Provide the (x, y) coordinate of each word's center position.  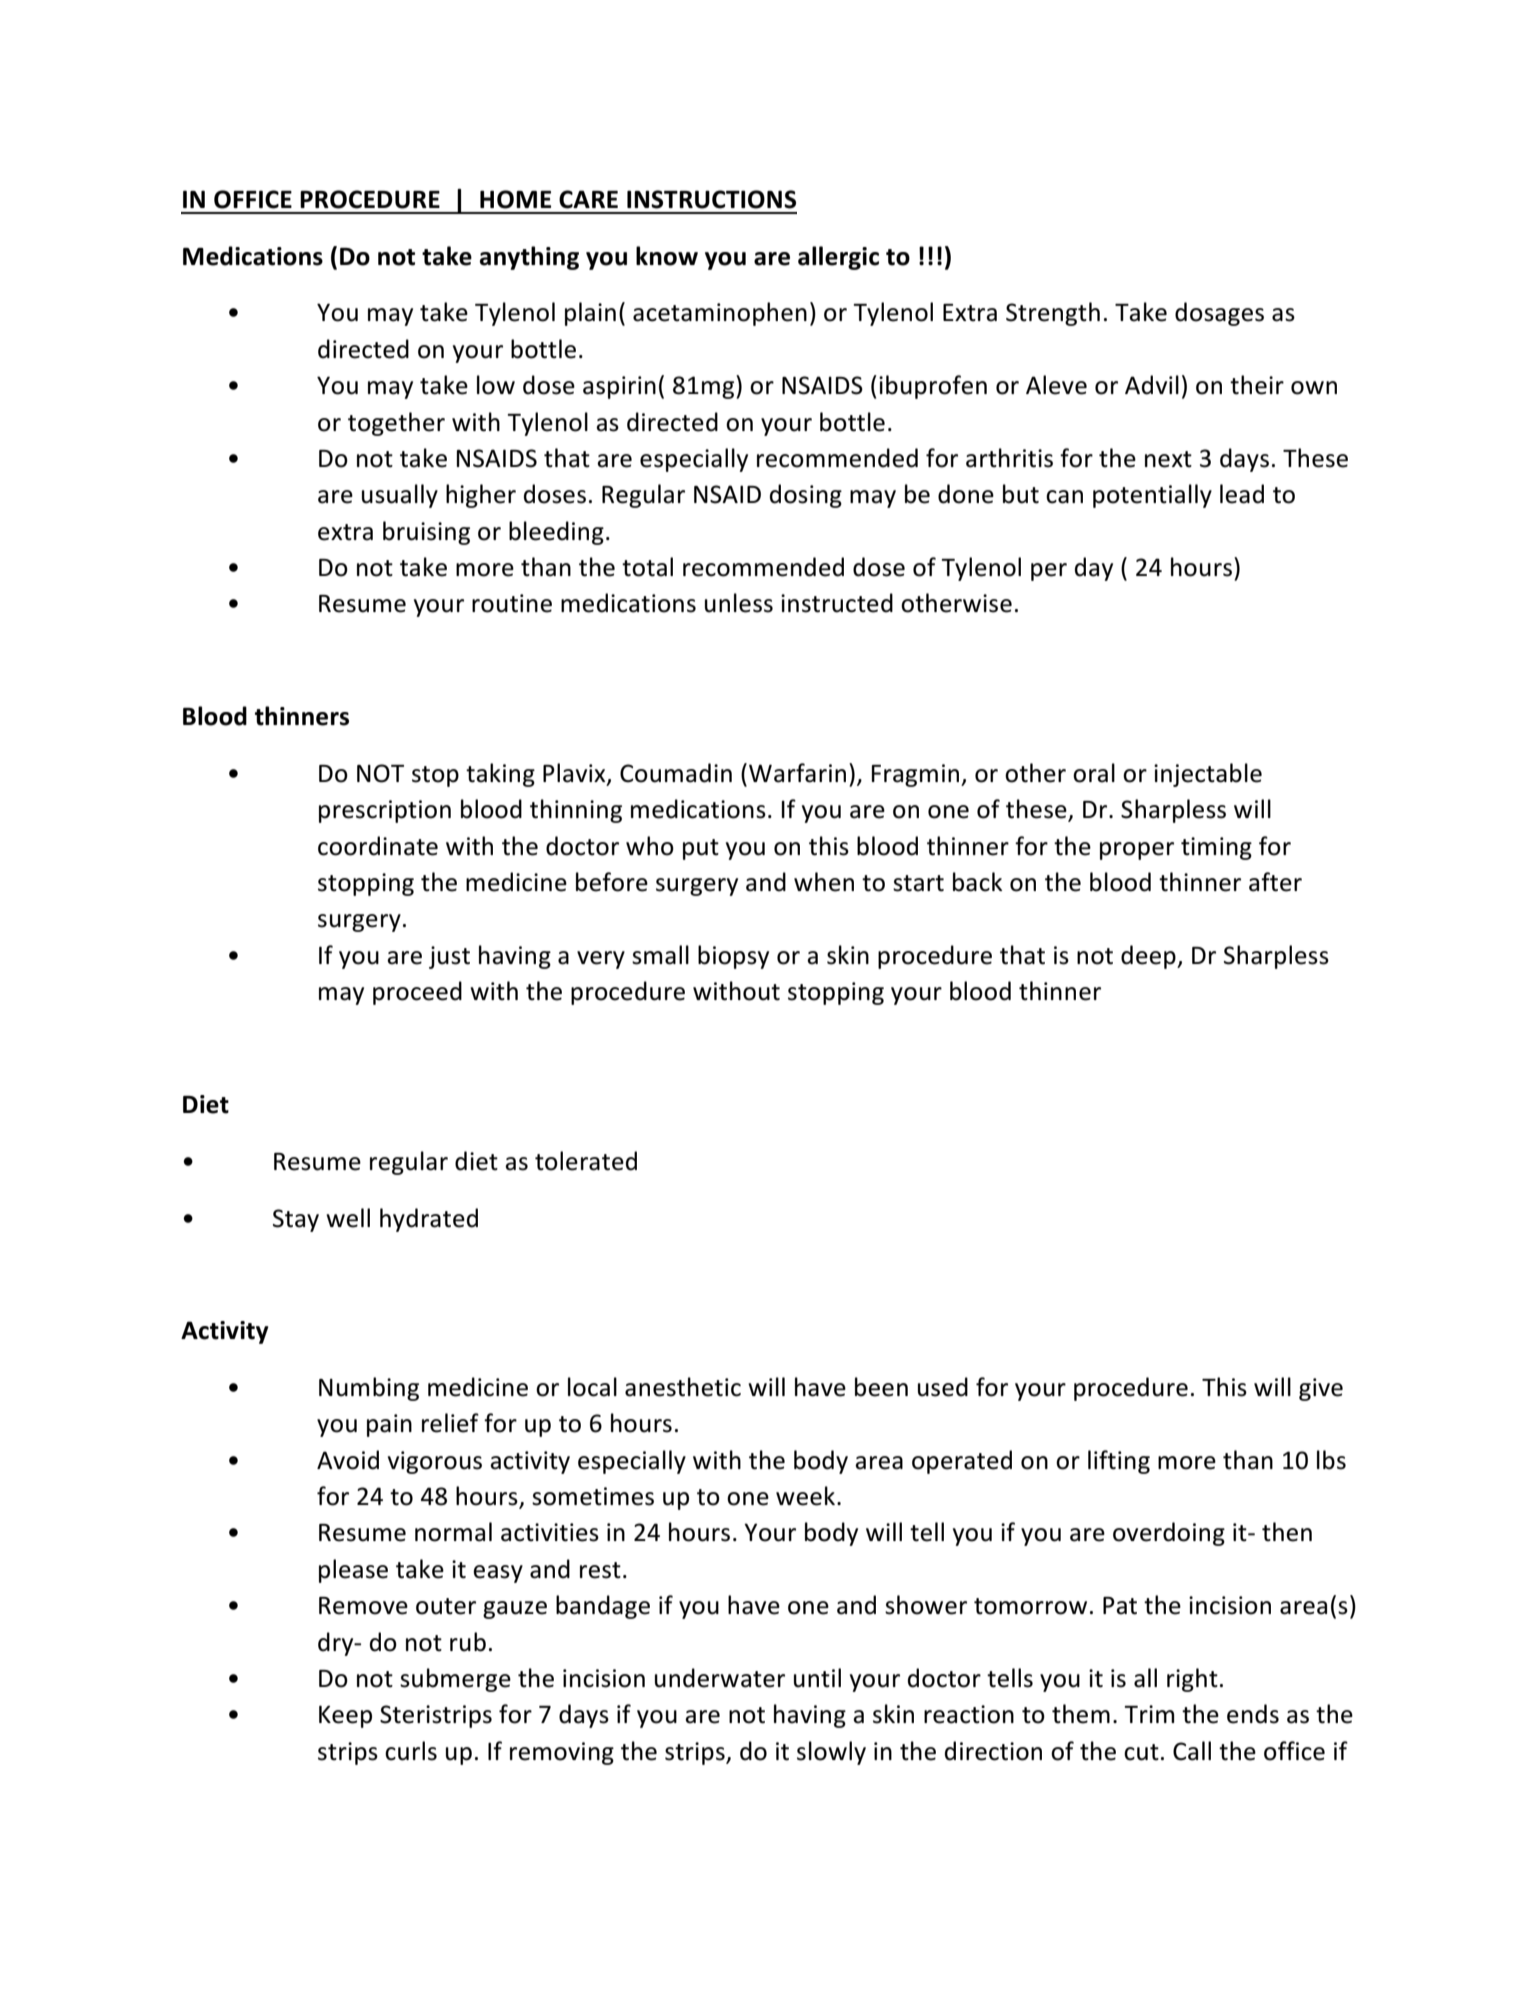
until (817, 1678)
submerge (455, 1680)
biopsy (733, 957)
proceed (417, 993)
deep (1149, 957)
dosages (1219, 314)
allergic (838, 258)
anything (529, 258)
